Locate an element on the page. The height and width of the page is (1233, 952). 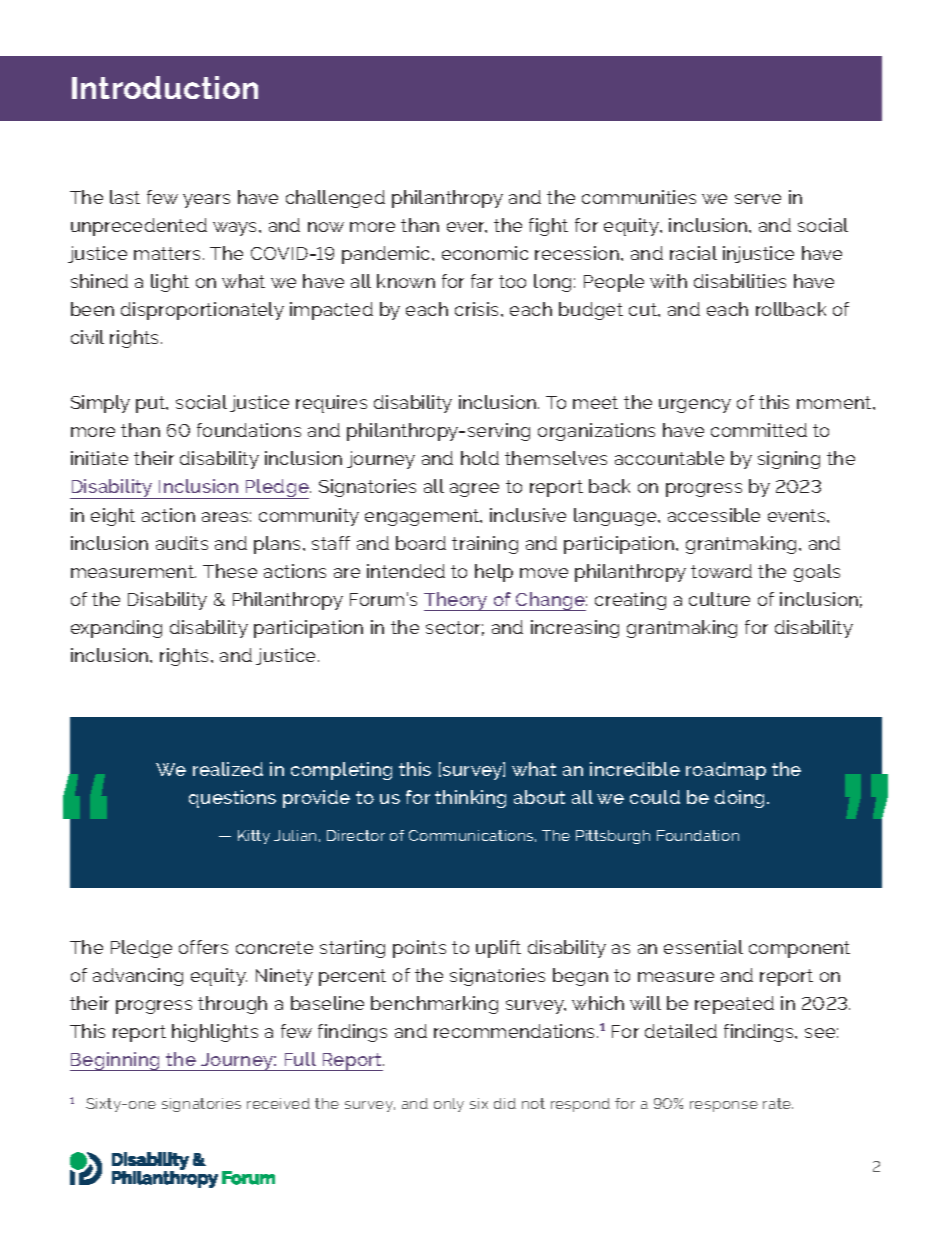
culture is located at coordinates (719, 599).
